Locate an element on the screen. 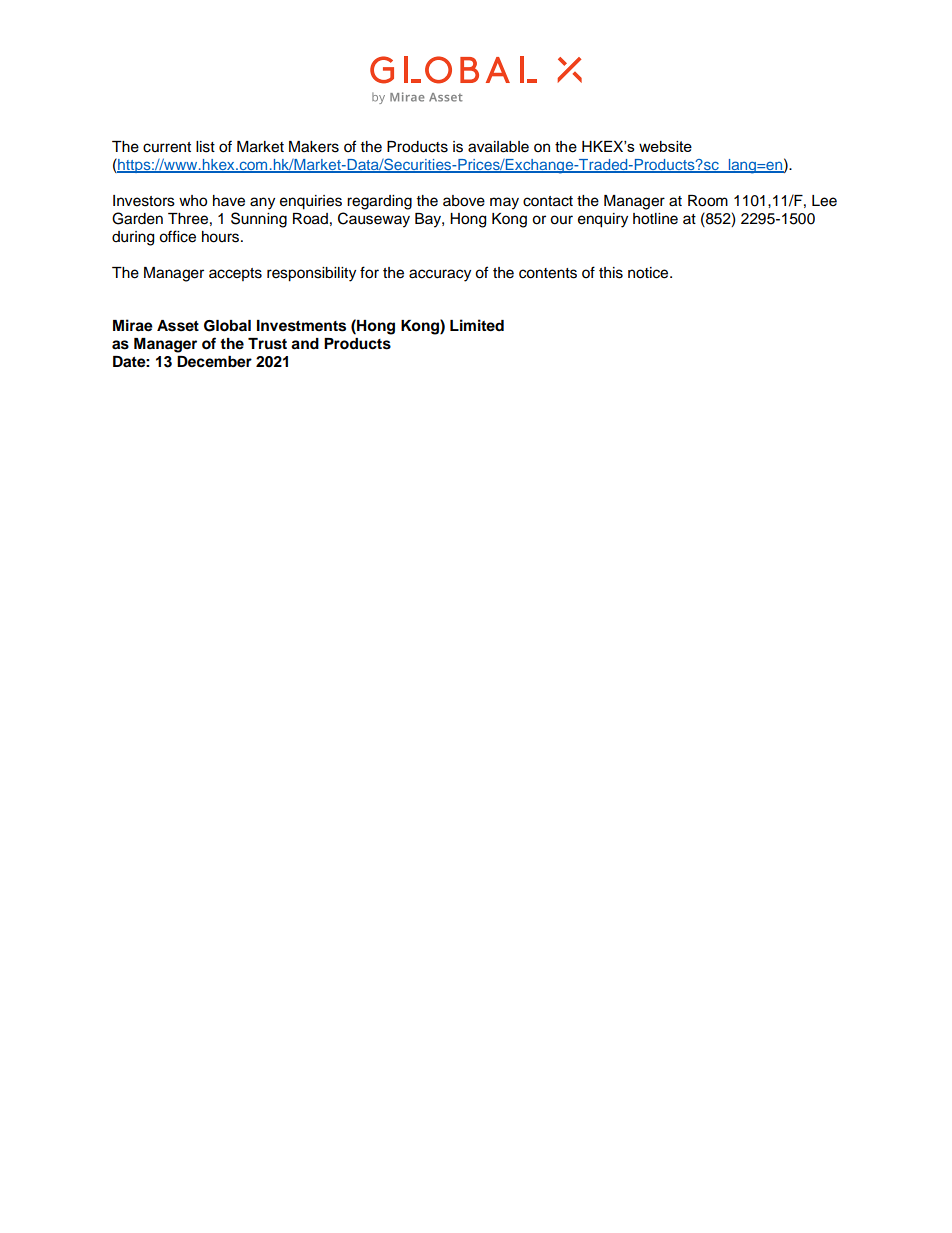 The width and height of the screenshot is (952, 1233). hotline is located at coordinates (655, 219).
